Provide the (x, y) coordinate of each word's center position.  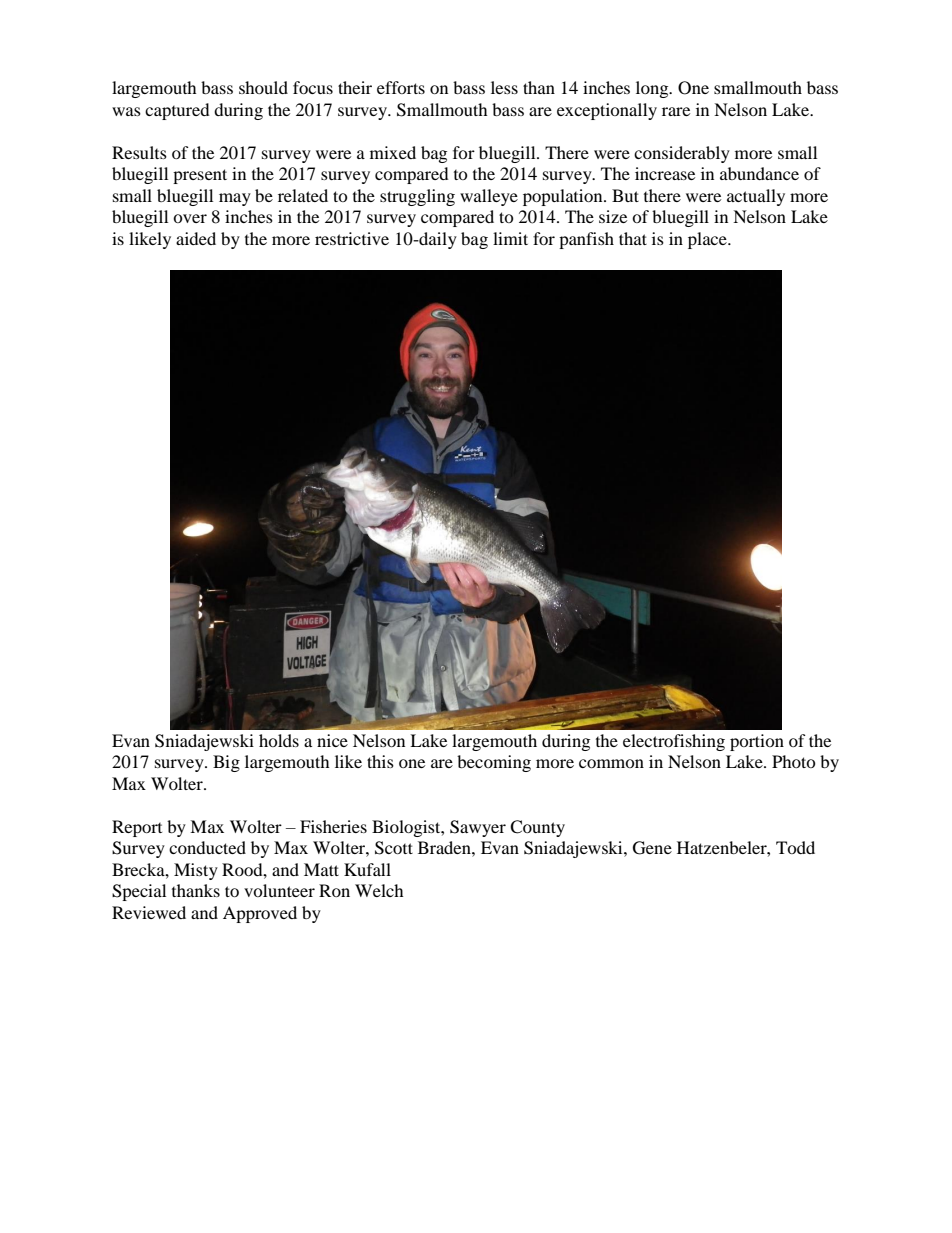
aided (196, 238)
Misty (196, 871)
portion (757, 742)
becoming (494, 763)
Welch (379, 890)
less (504, 87)
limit (510, 238)
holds (279, 740)
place (708, 240)
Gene (652, 848)
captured (177, 111)
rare (676, 111)
